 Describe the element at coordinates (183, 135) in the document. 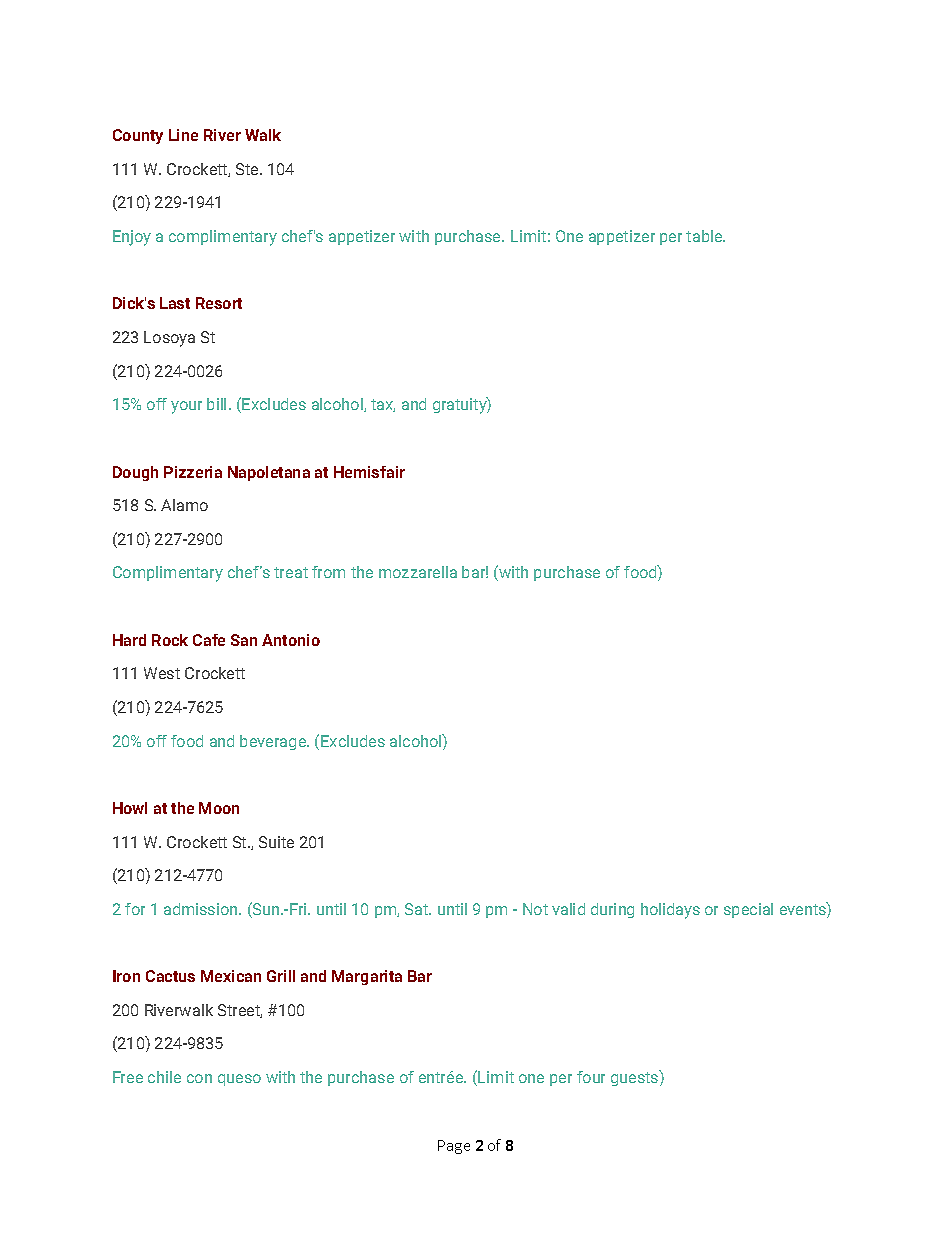

I see `Line` at that location.
